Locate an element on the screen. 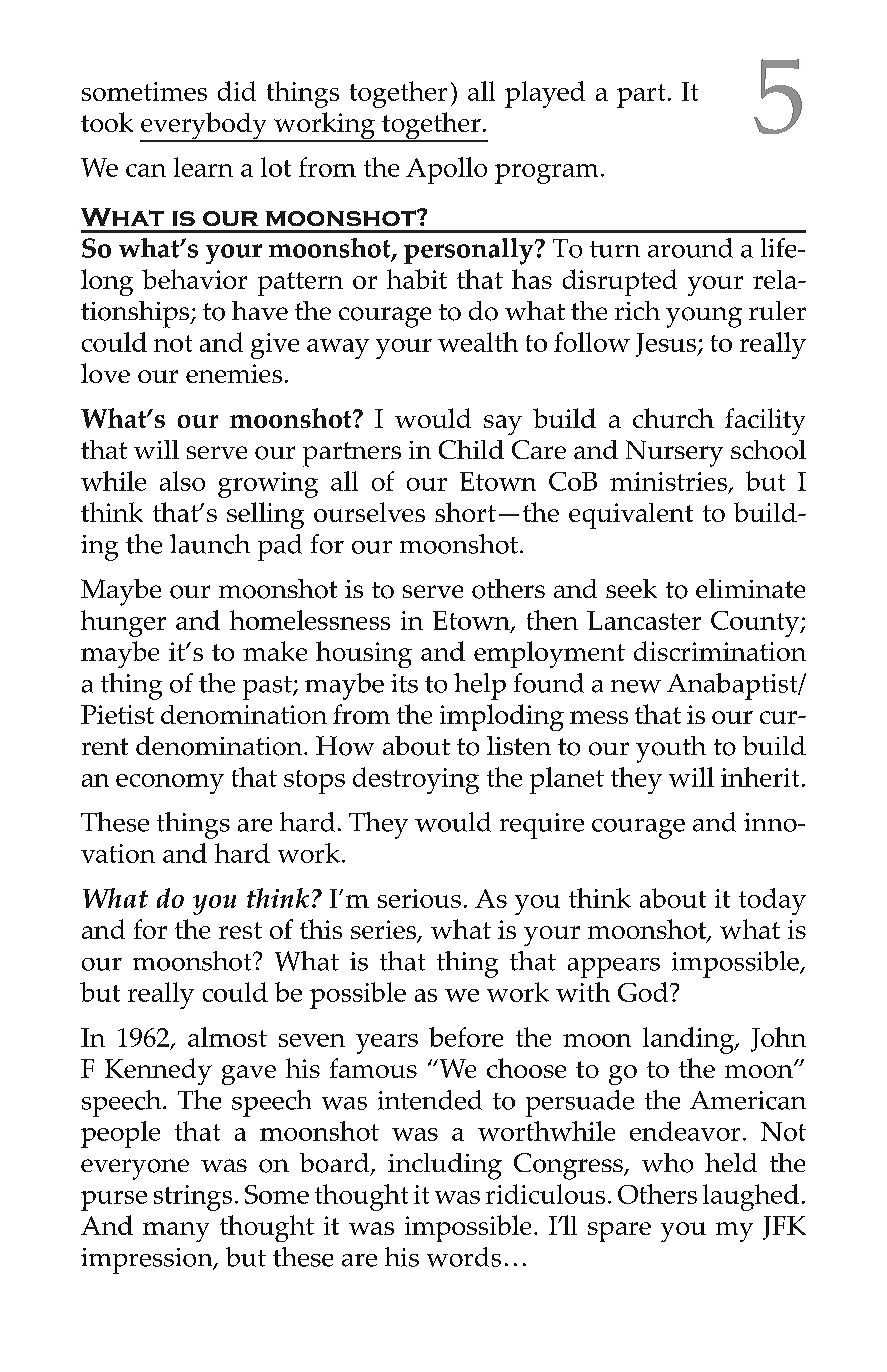 Image resolution: width=887 pixels, height=1372 pixels. everybody is located at coordinates (204, 127).
